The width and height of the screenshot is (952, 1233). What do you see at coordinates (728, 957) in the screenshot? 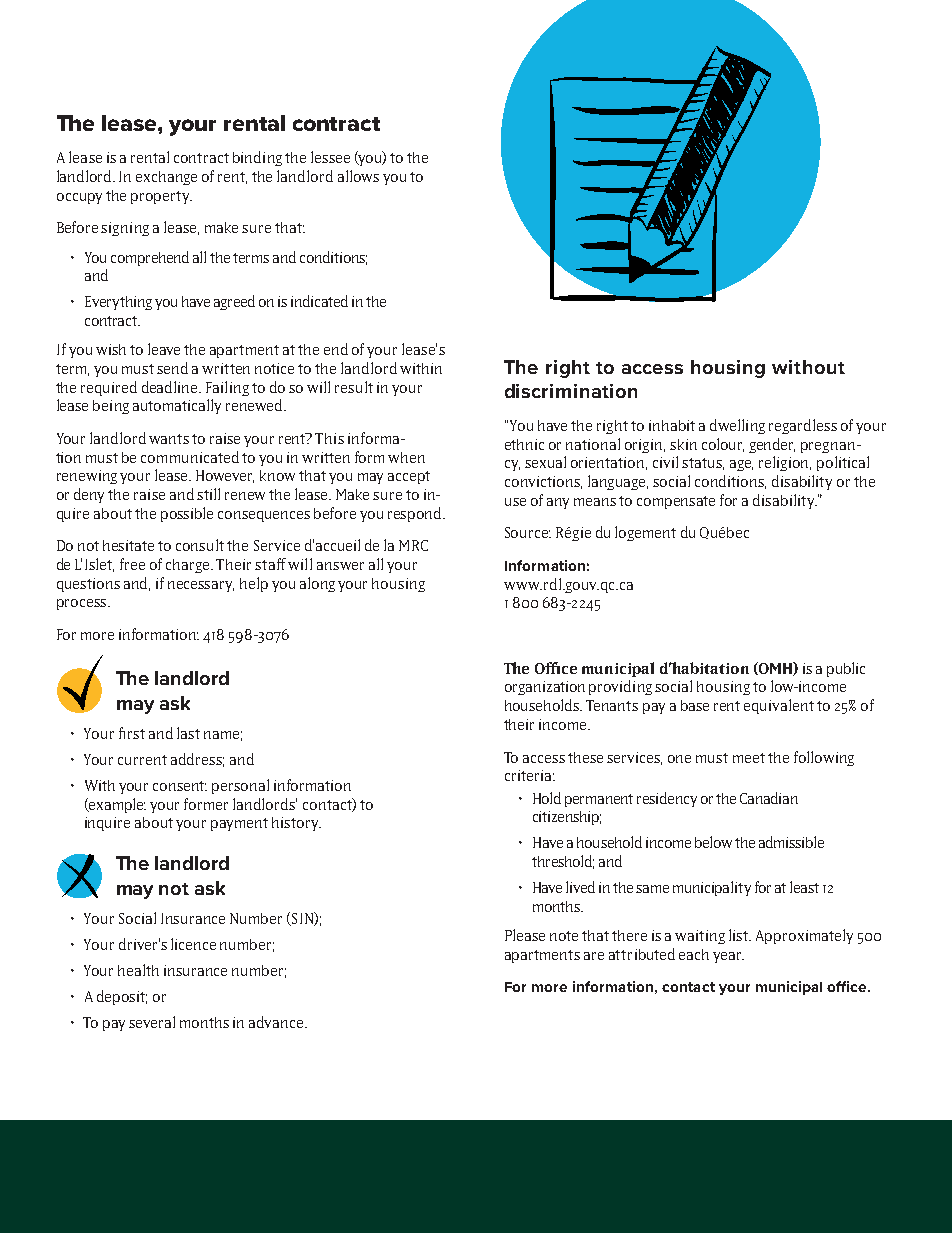
I see `year` at bounding box center [728, 957].
